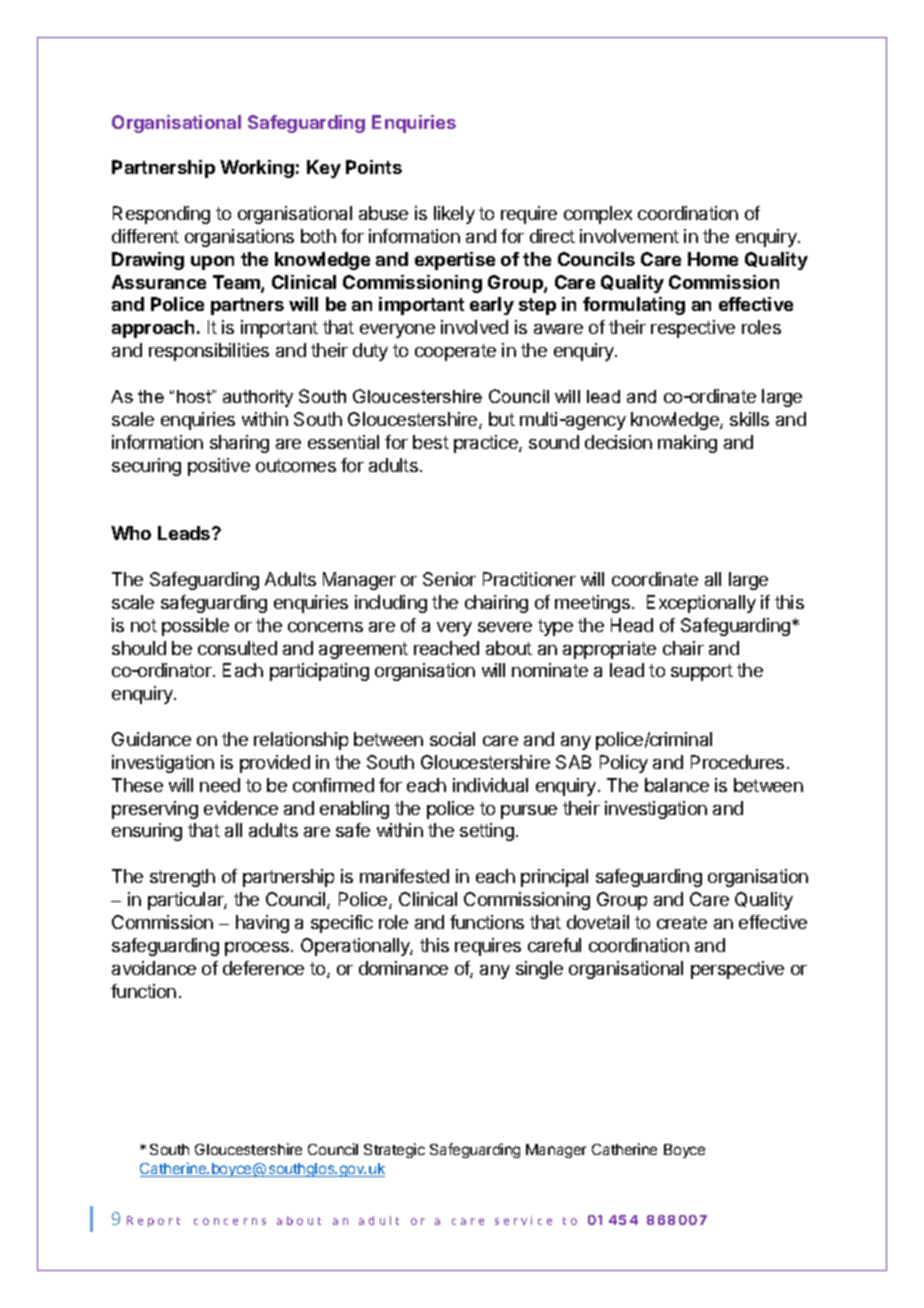 This screenshot has height=1308, width=924. What do you see at coordinates (737, 970) in the screenshot?
I see `perspective` at bounding box center [737, 970].
